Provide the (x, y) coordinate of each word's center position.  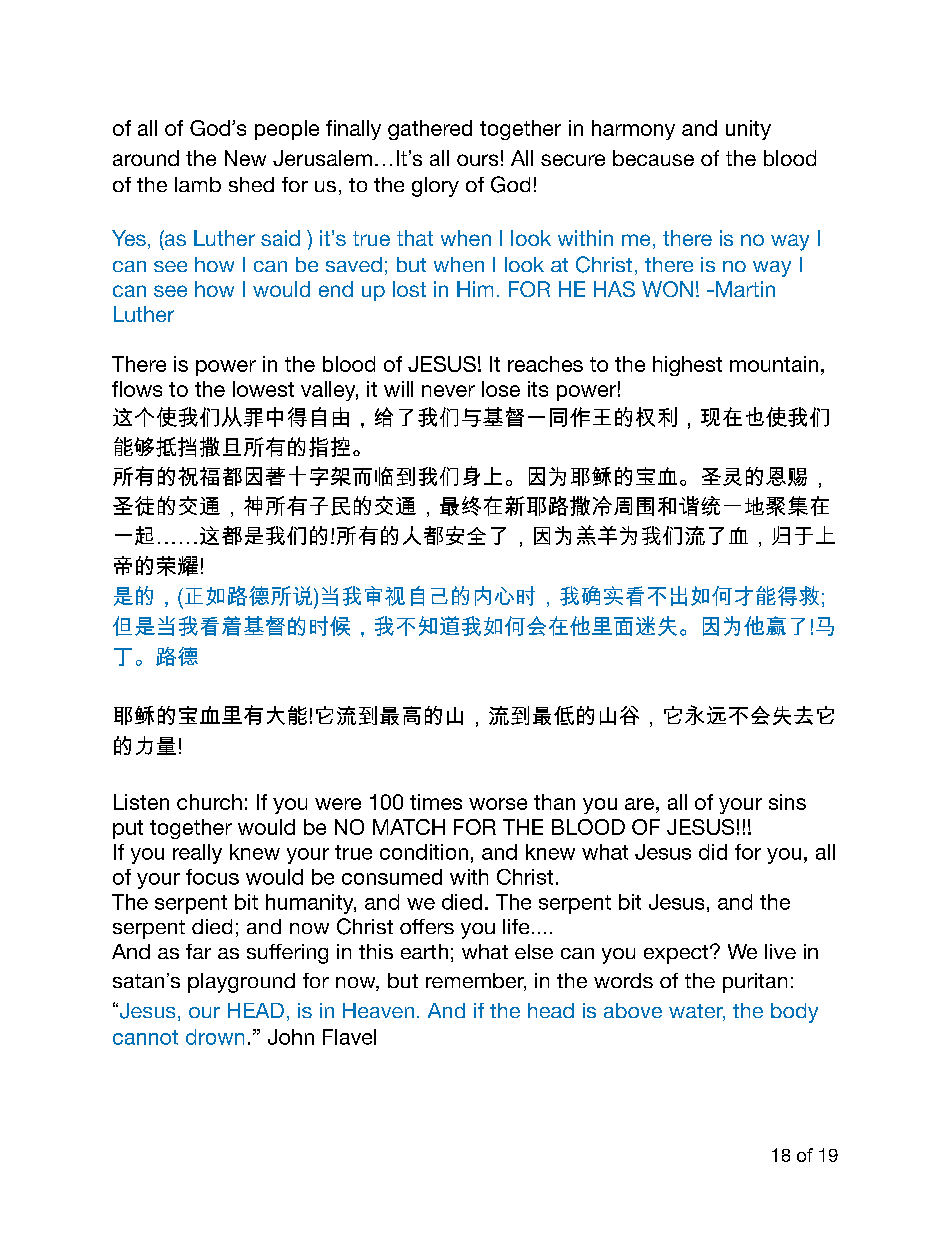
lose (501, 389)
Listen (141, 802)
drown (215, 1037)
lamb (198, 184)
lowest (263, 389)
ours (477, 160)
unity (748, 130)
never (448, 391)
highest (687, 366)
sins (787, 802)
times (436, 802)
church (209, 802)
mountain (774, 364)
